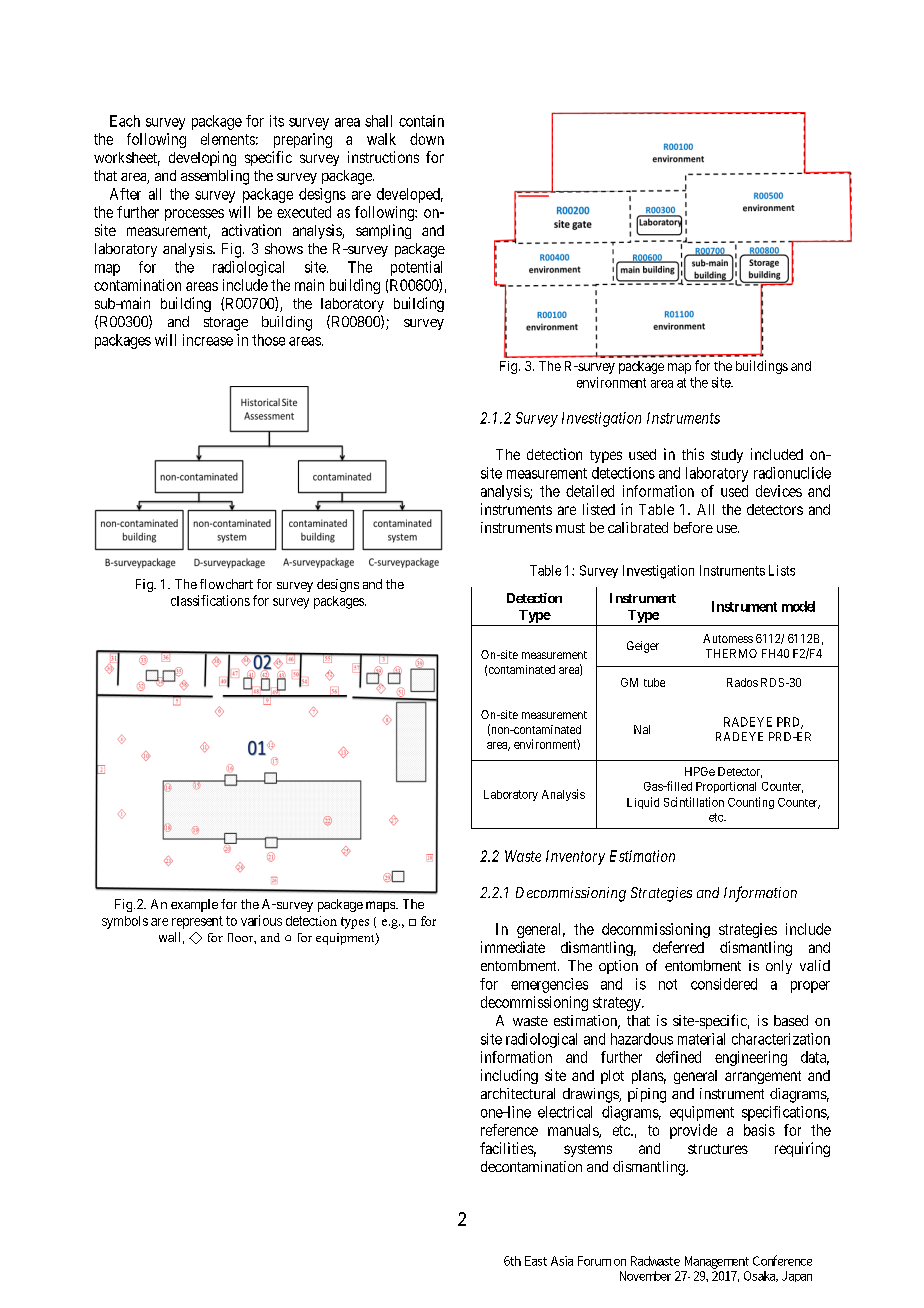  Describe the element at coordinates (693, 527) in the image. I see `before` at that location.
